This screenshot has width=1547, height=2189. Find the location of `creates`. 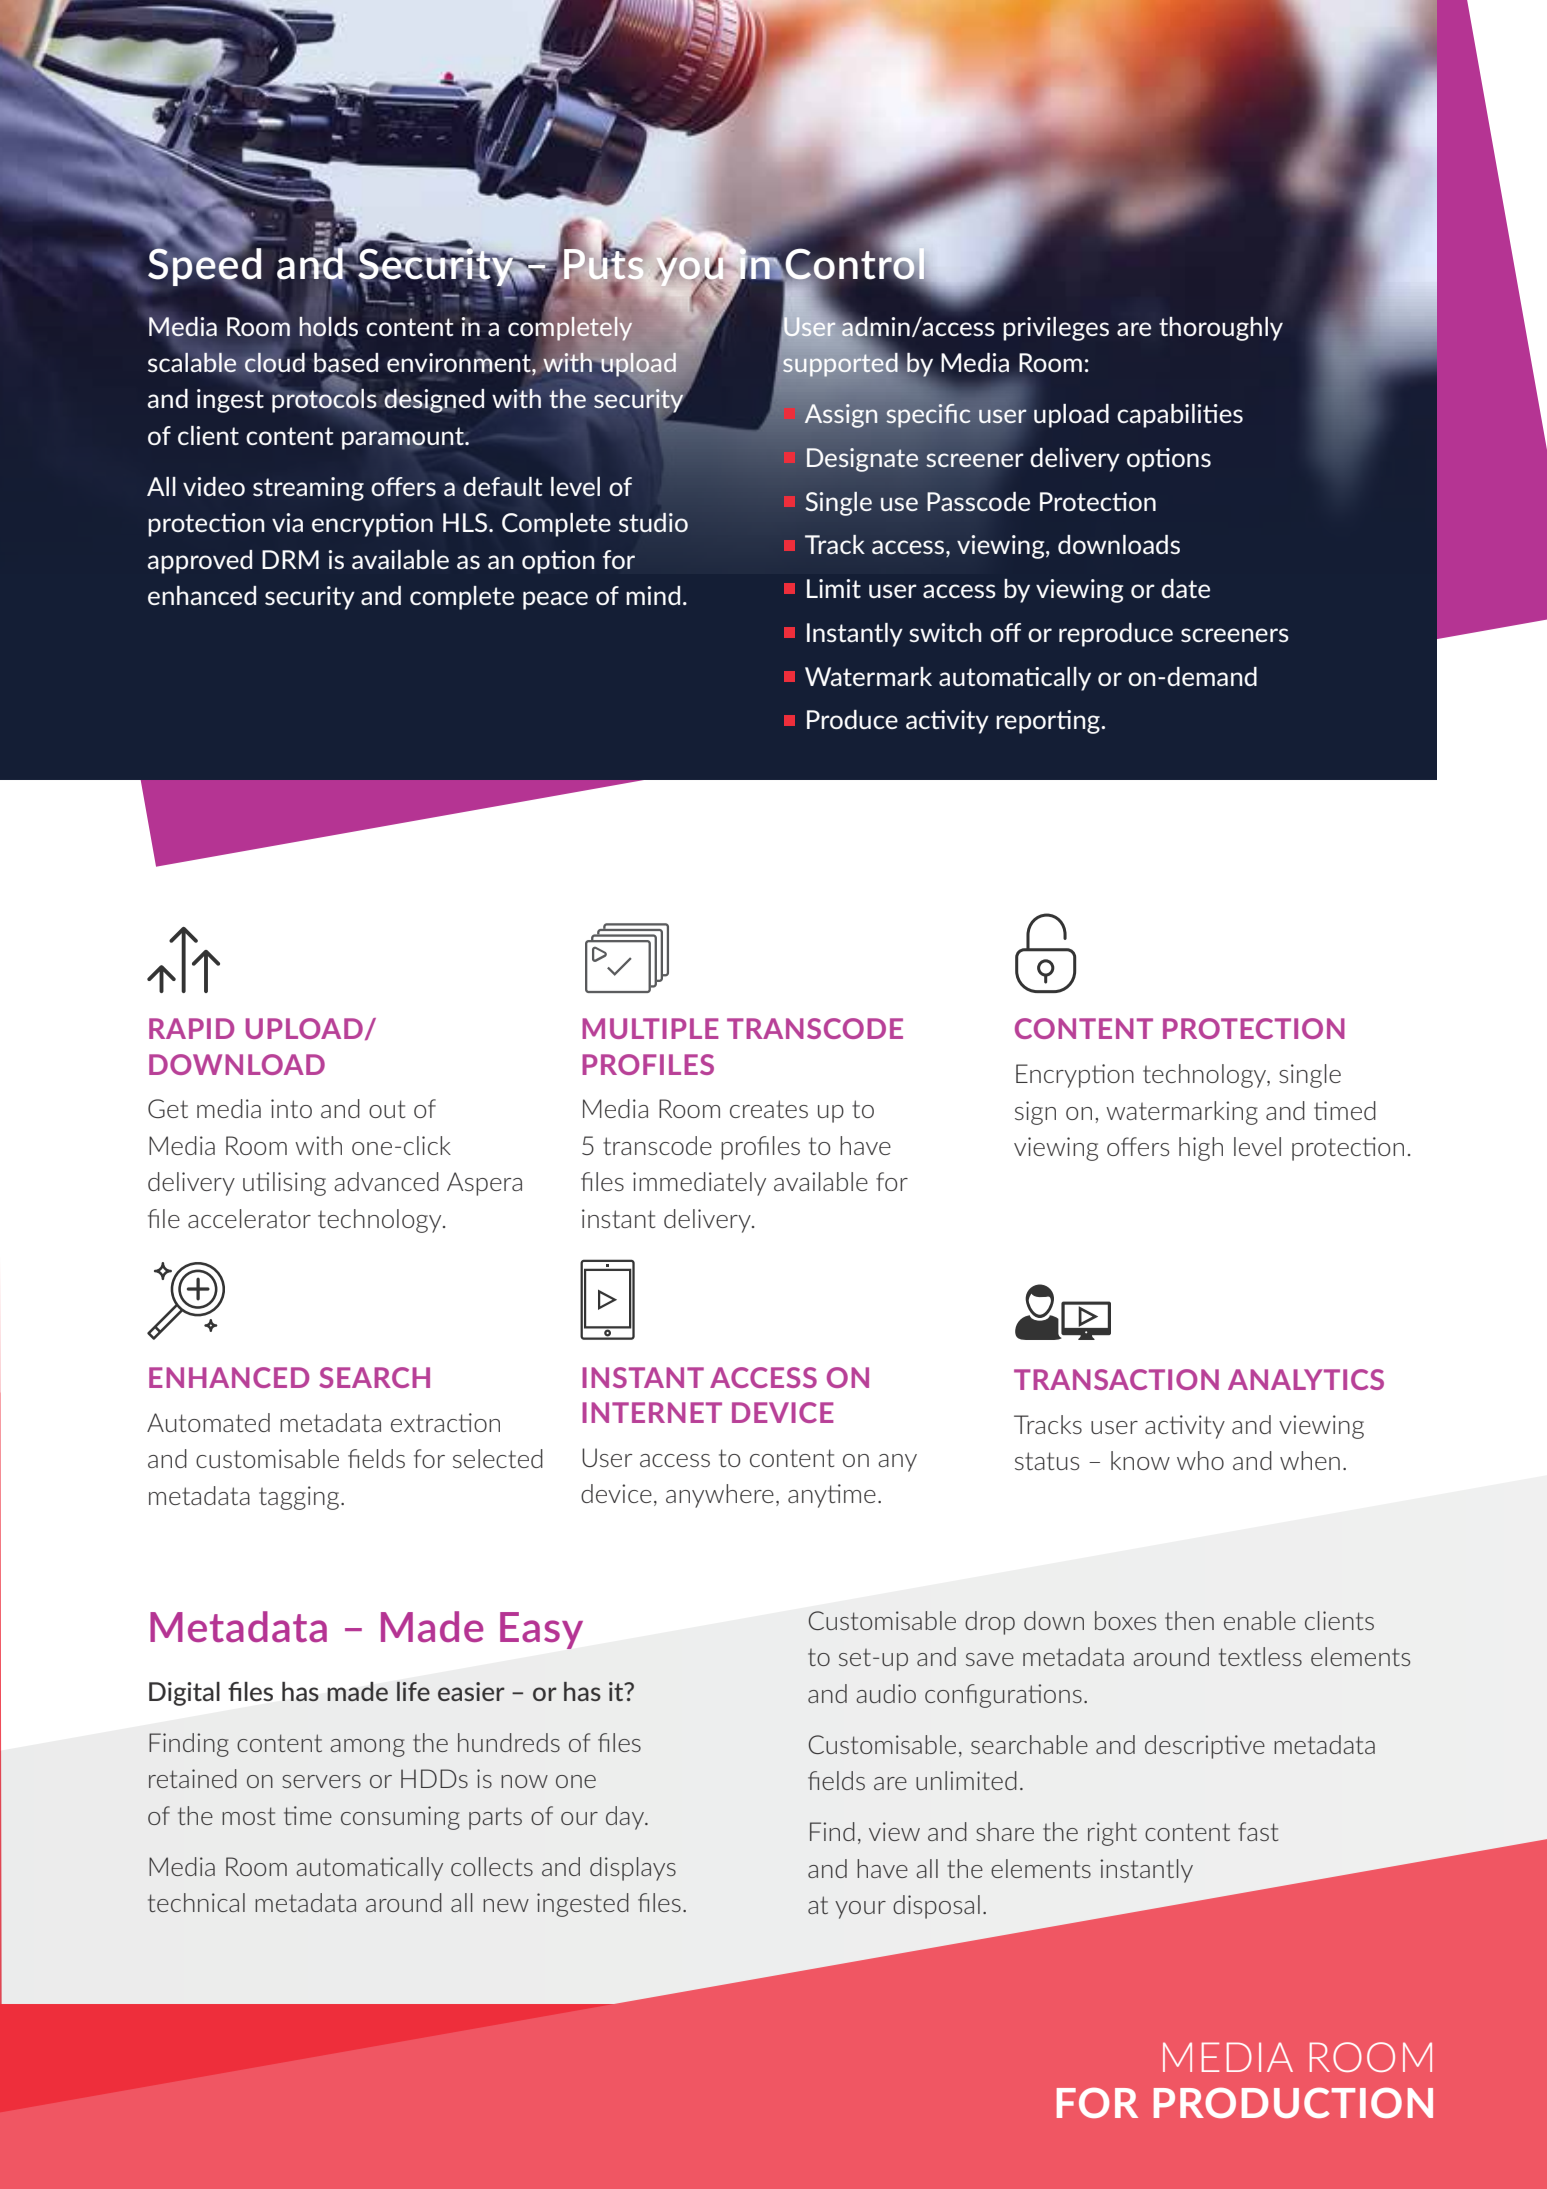

creates is located at coordinates (769, 1109).
